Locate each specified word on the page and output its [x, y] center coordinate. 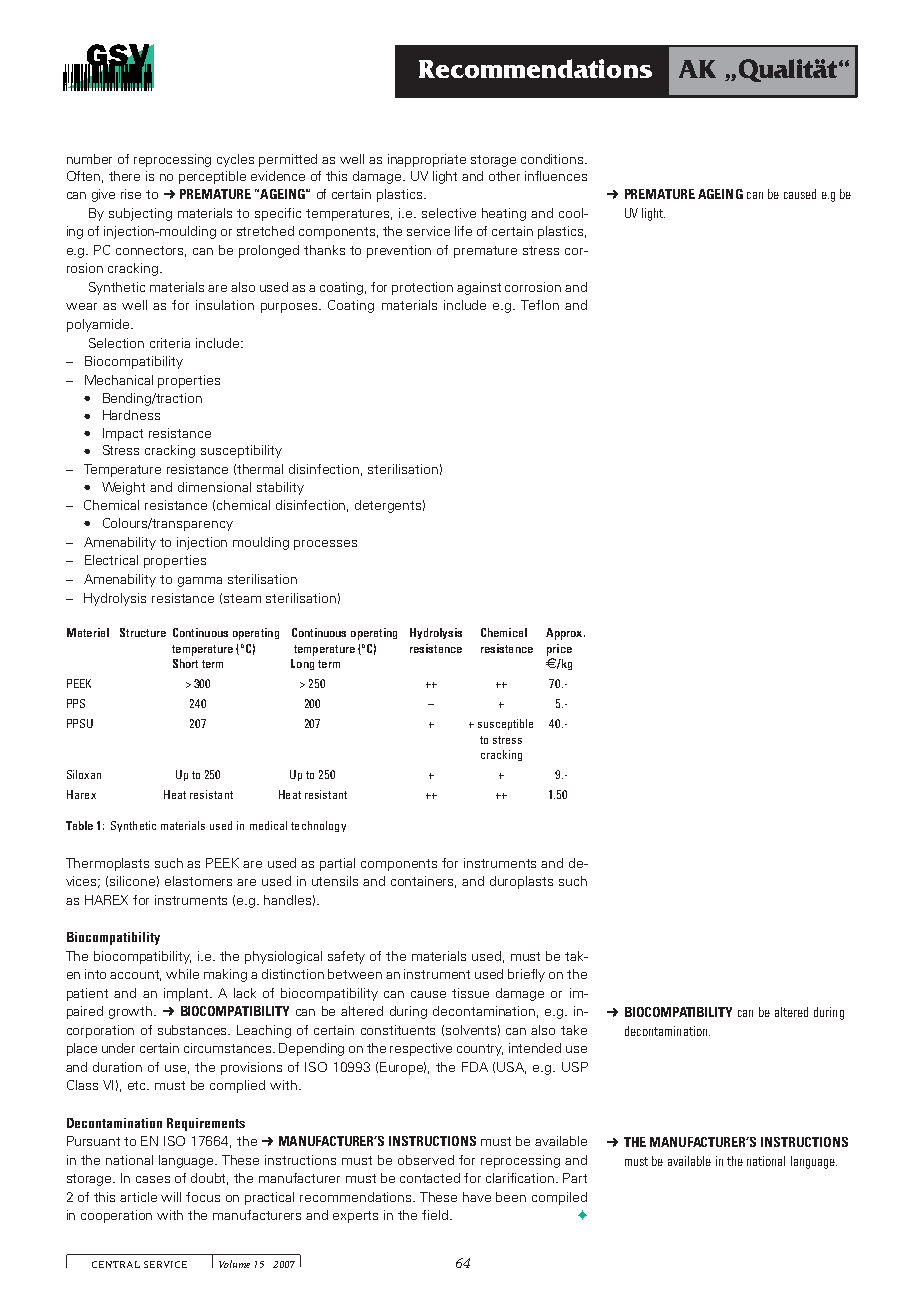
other [504, 176]
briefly [526, 975]
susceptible [505, 724]
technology [318, 826]
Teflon [540, 305]
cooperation [116, 1216]
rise [131, 194]
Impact [123, 434]
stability [280, 488]
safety [346, 957]
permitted [288, 160]
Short [185, 663]
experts [355, 1217]
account [135, 975]
